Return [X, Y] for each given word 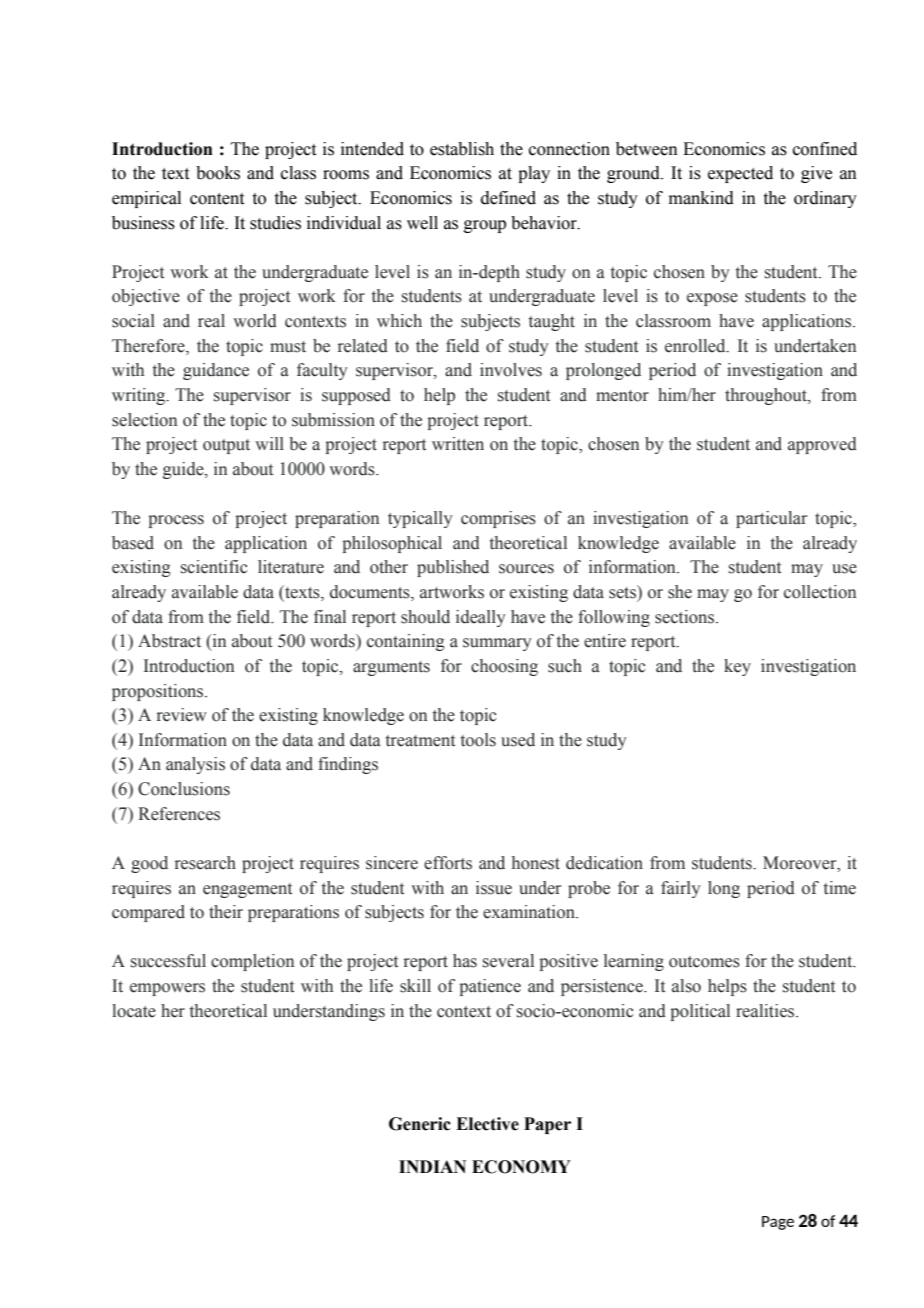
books [218, 173]
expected [740, 174]
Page [778, 1223]
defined [508, 198]
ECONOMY [521, 1167]
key [737, 667]
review [182, 715]
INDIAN [432, 1166]
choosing [504, 667]
